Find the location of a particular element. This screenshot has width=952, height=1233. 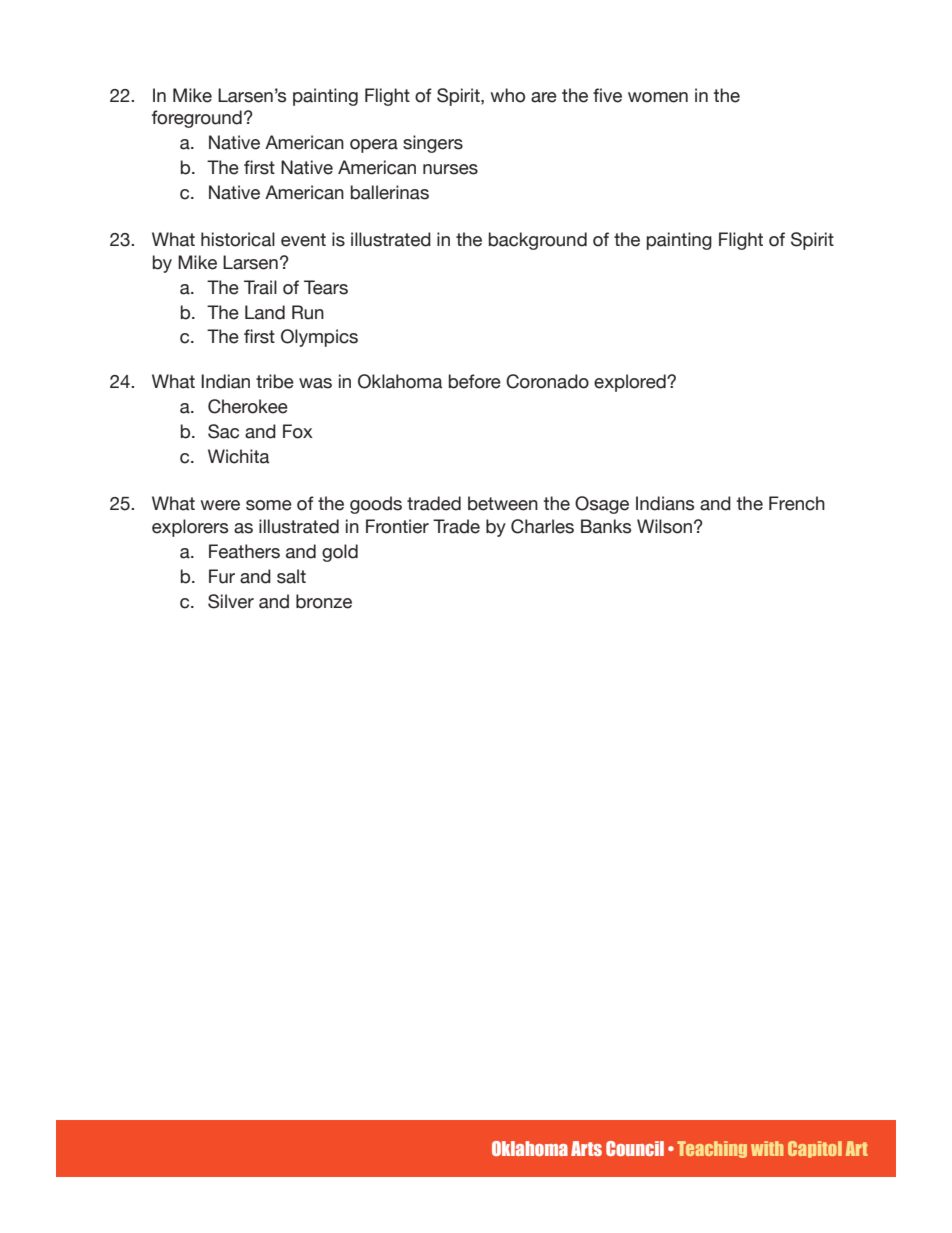

women is located at coordinates (658, 97).
